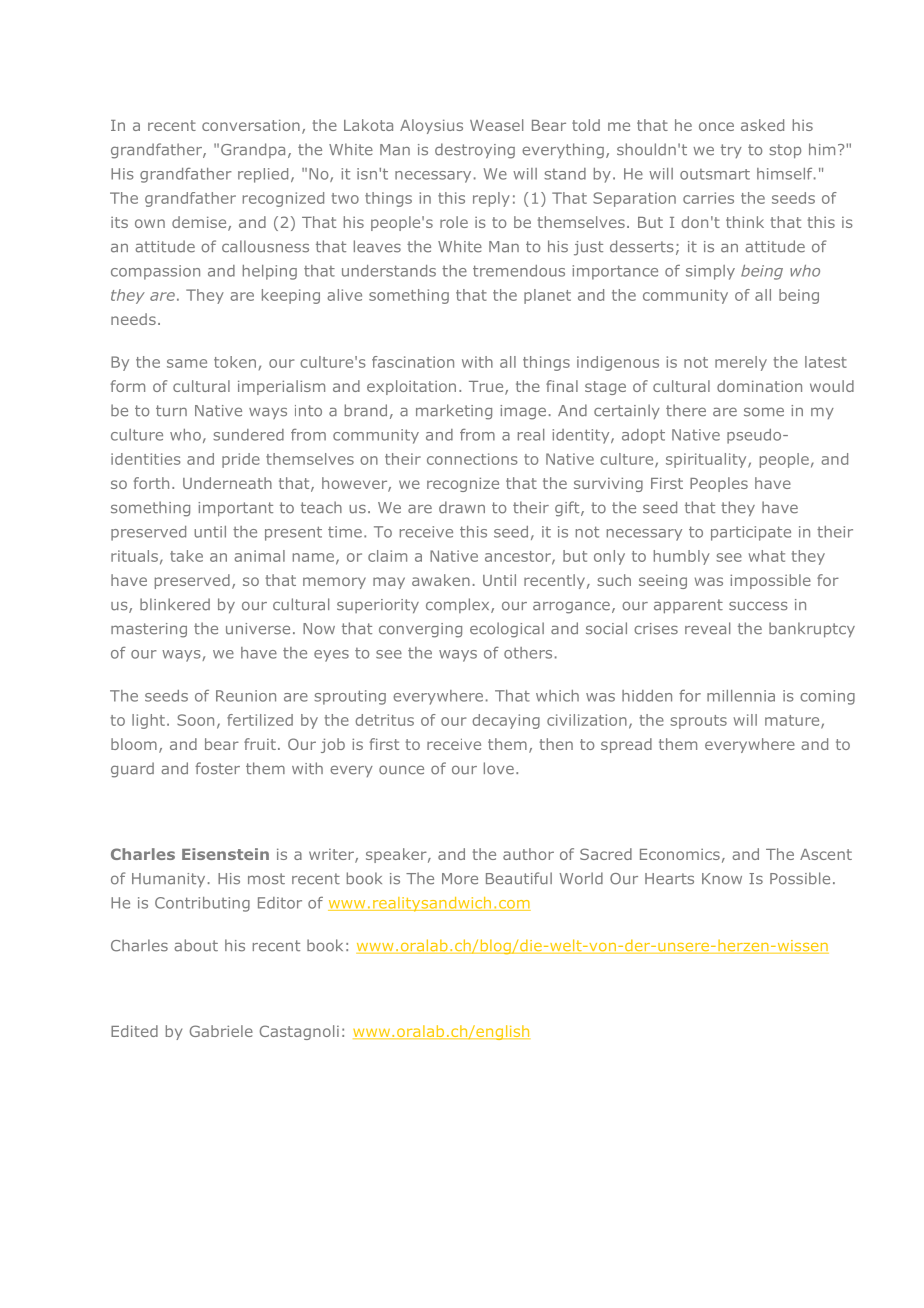 The image size is (924, 1308). I want to click on same, so click(187, 363).
